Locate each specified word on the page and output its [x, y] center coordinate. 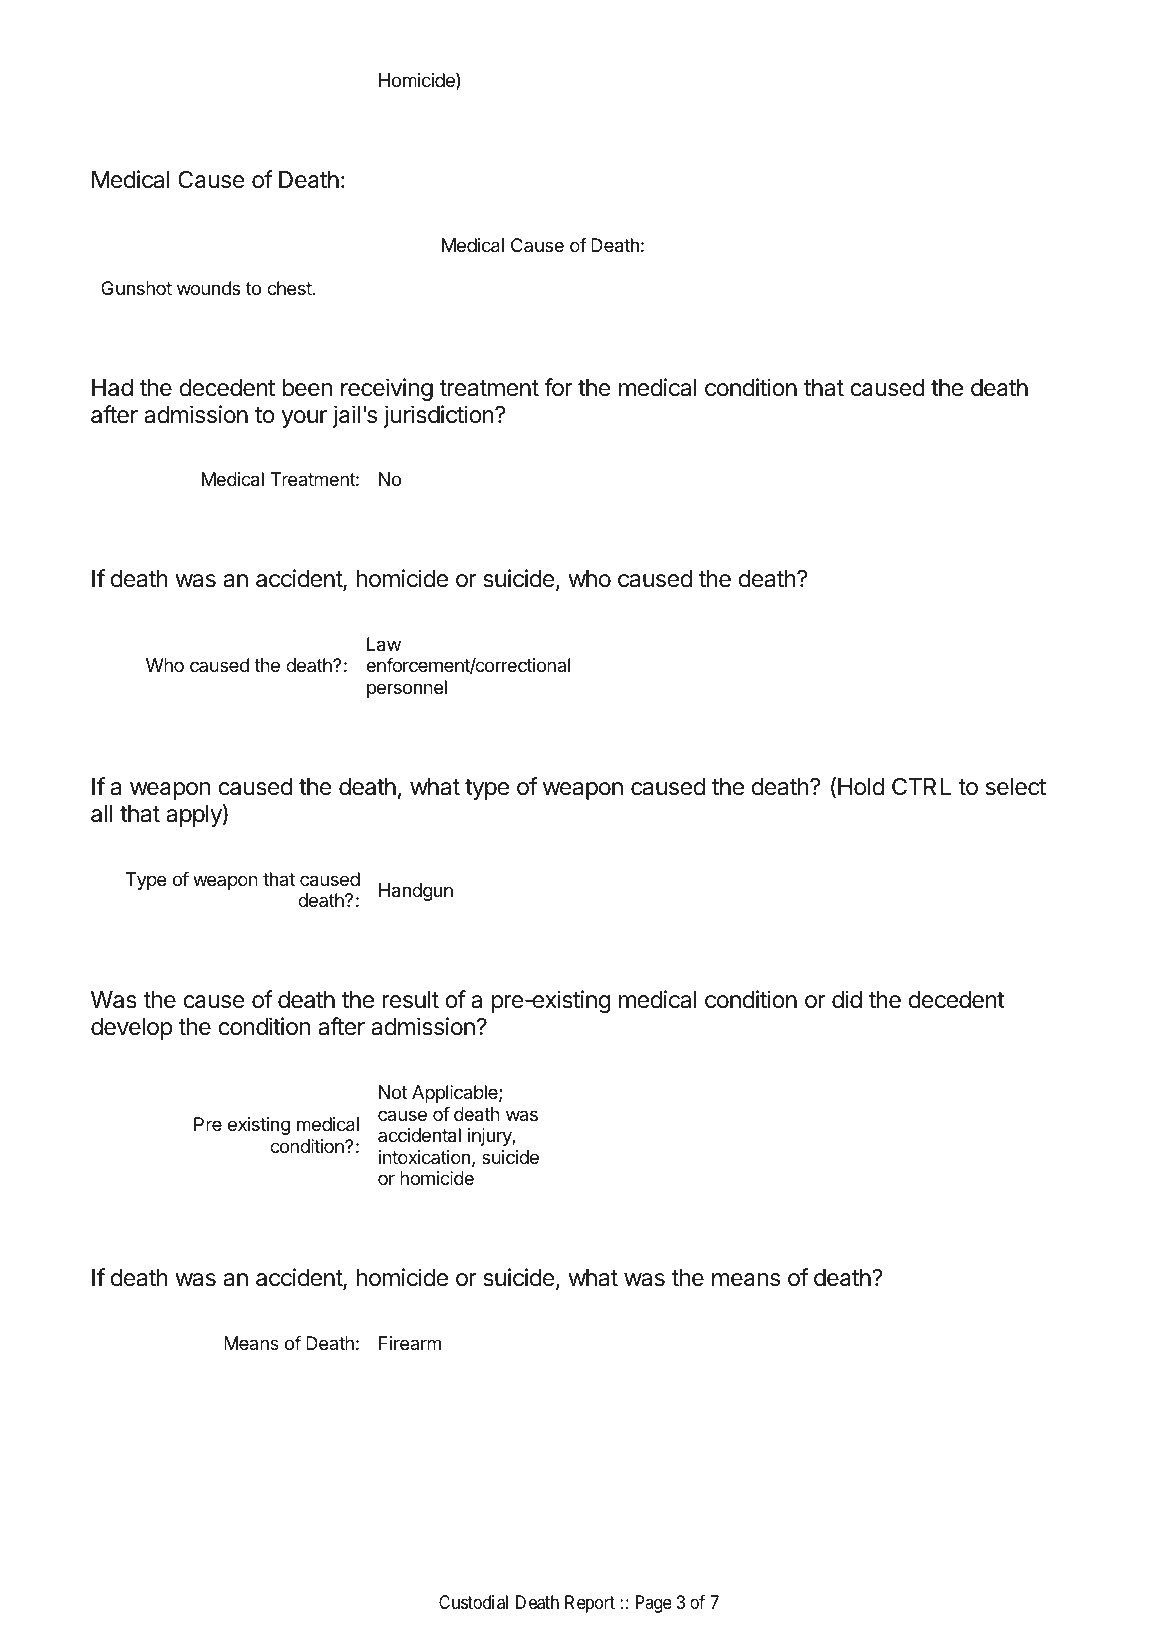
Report [590, 1604]
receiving [387, 389]
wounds [208, 288]
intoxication [424, 1157]
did [847, 999]
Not [393, 1092]
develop [131, 1029]
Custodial [473, 1602]
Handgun [416, 892]
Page [654, 1604]
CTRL [921, 786]
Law [384, 644]
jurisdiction [438, 416]
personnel [407, 689]
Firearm [410, 1343]
